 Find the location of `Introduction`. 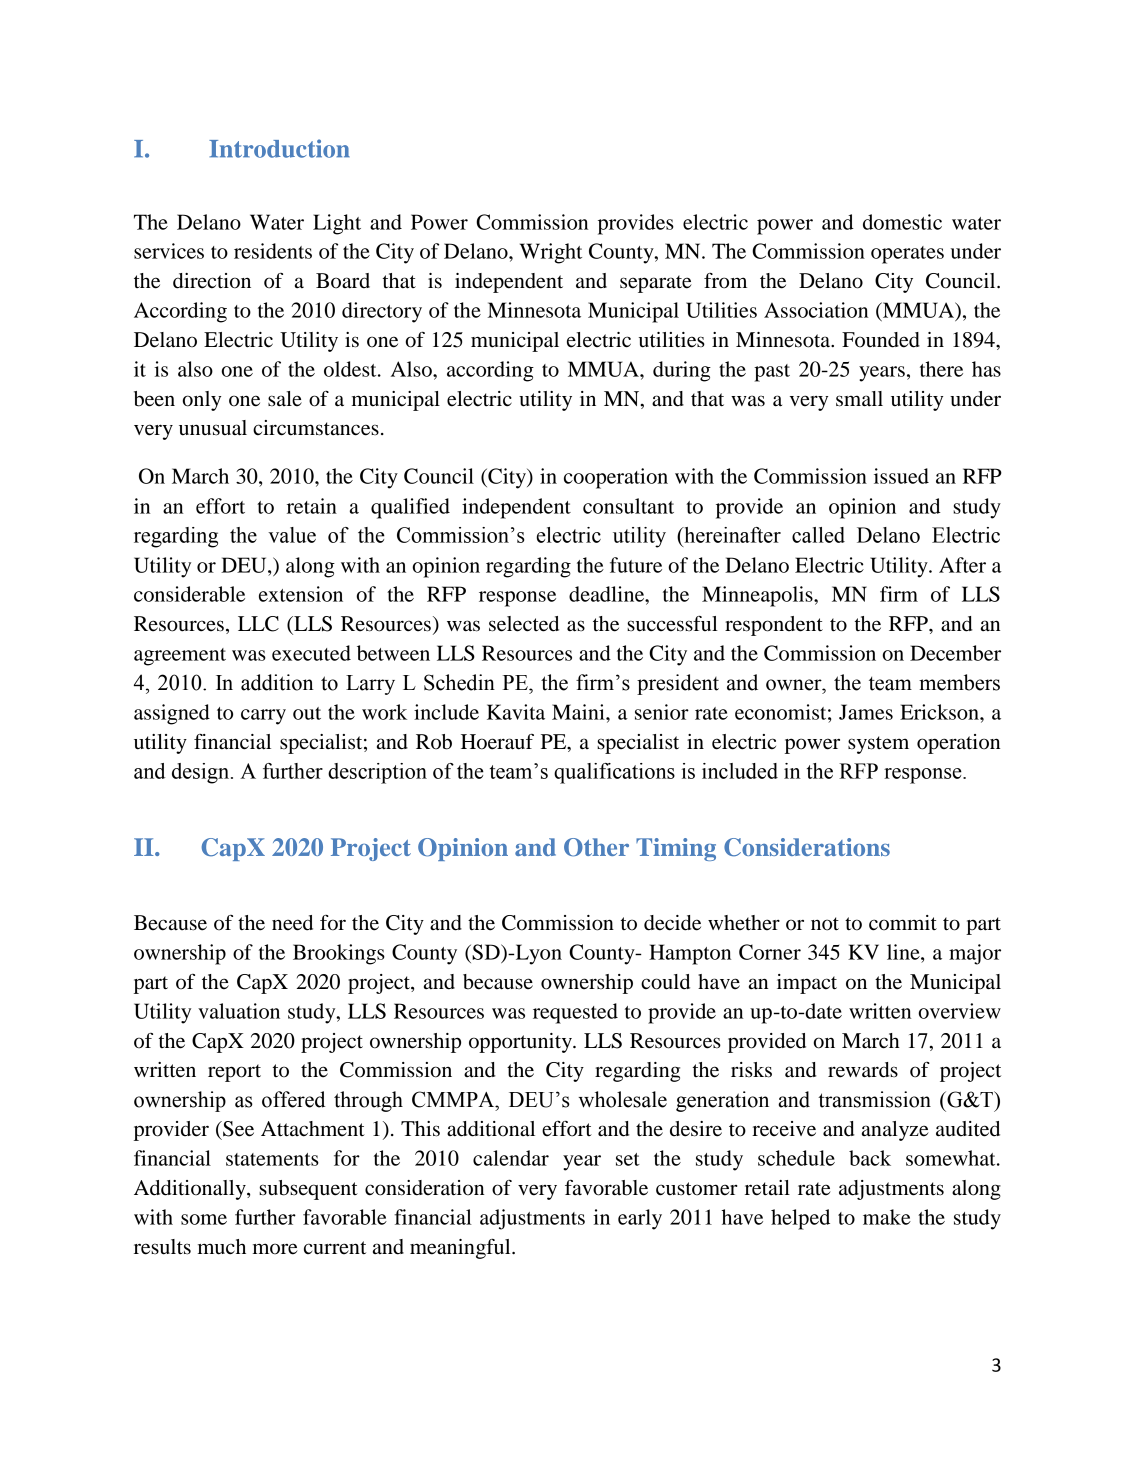

Introduction is located at coordinates (279, 148).
